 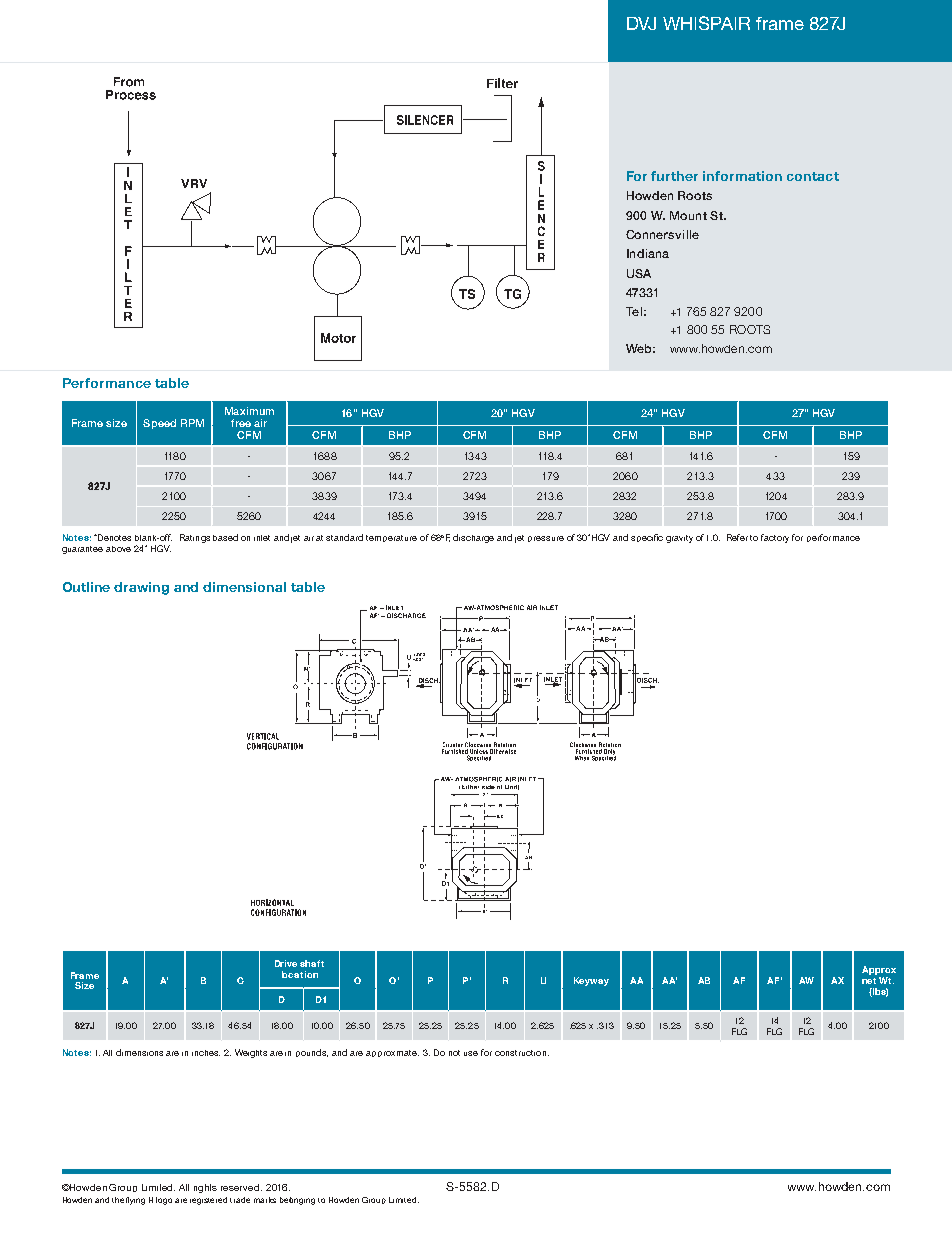 I want to click on Maximum, so click(x=249, y=411).
